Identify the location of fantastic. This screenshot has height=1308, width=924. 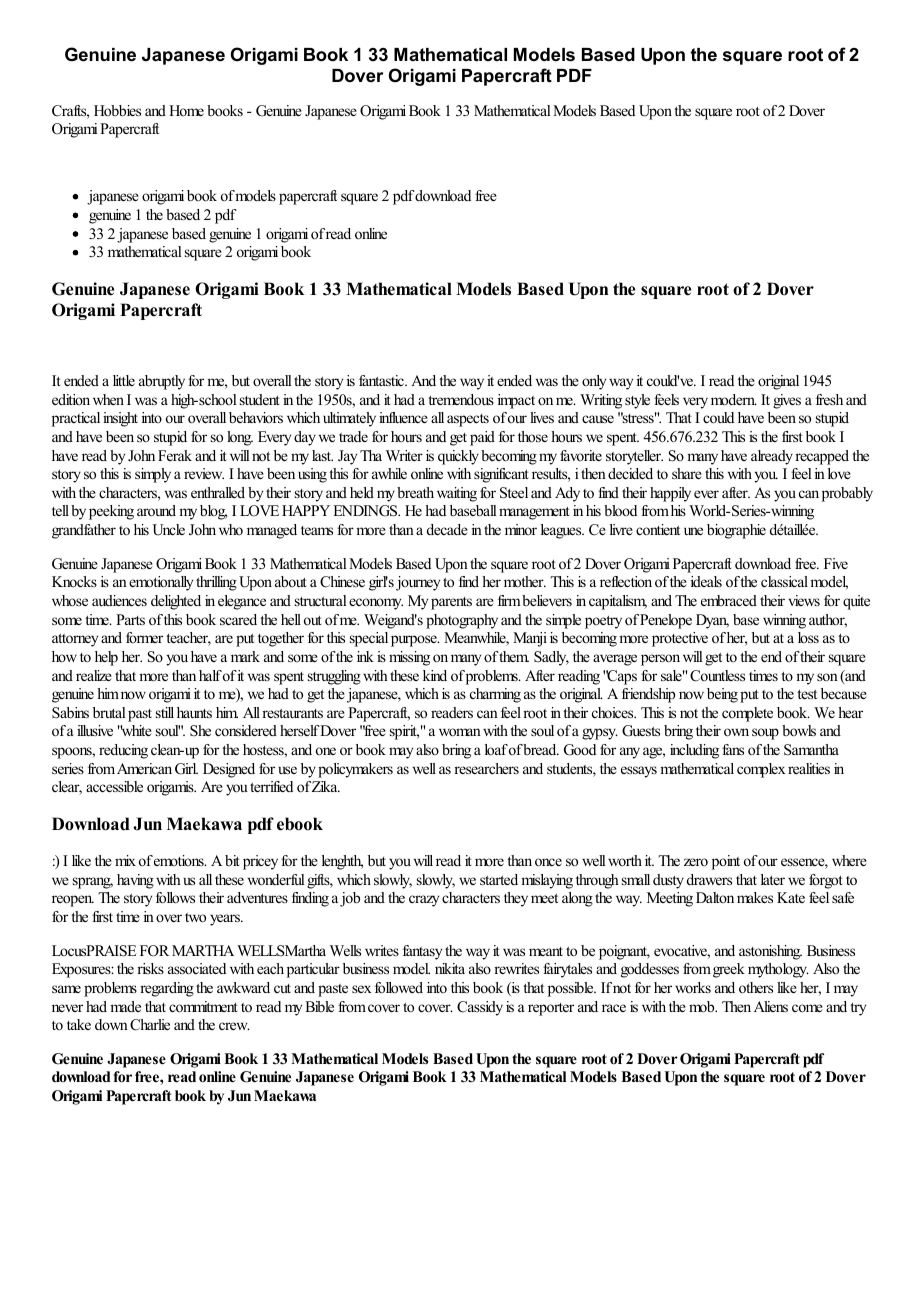
(383, 380).
